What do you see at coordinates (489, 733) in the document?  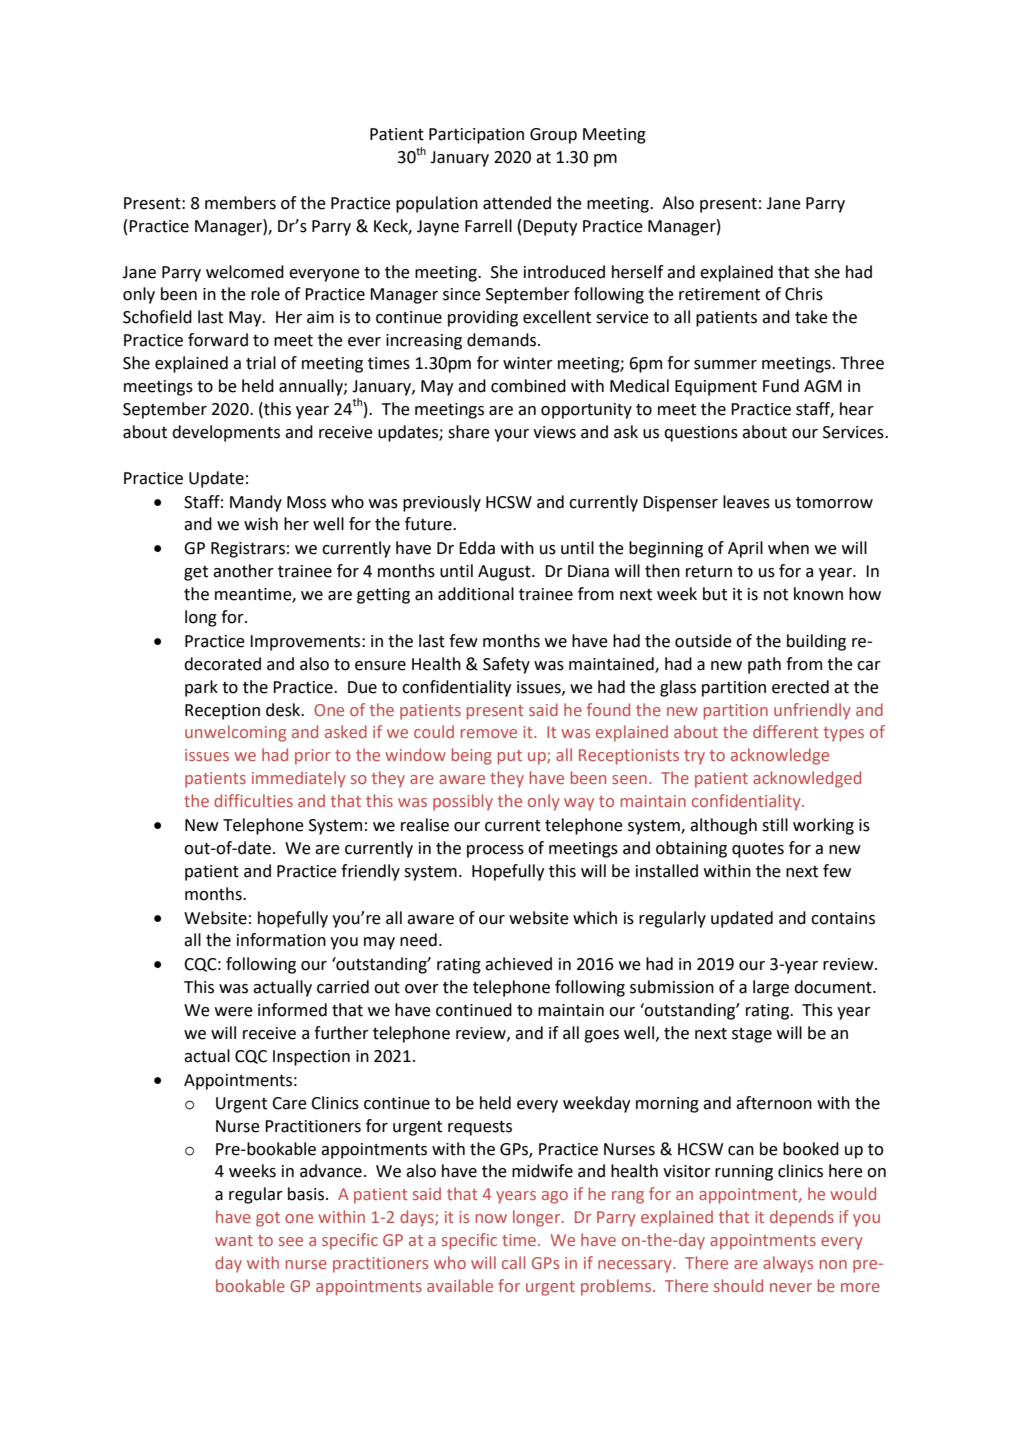 I see `remove` at bounding box center [489, 733].
